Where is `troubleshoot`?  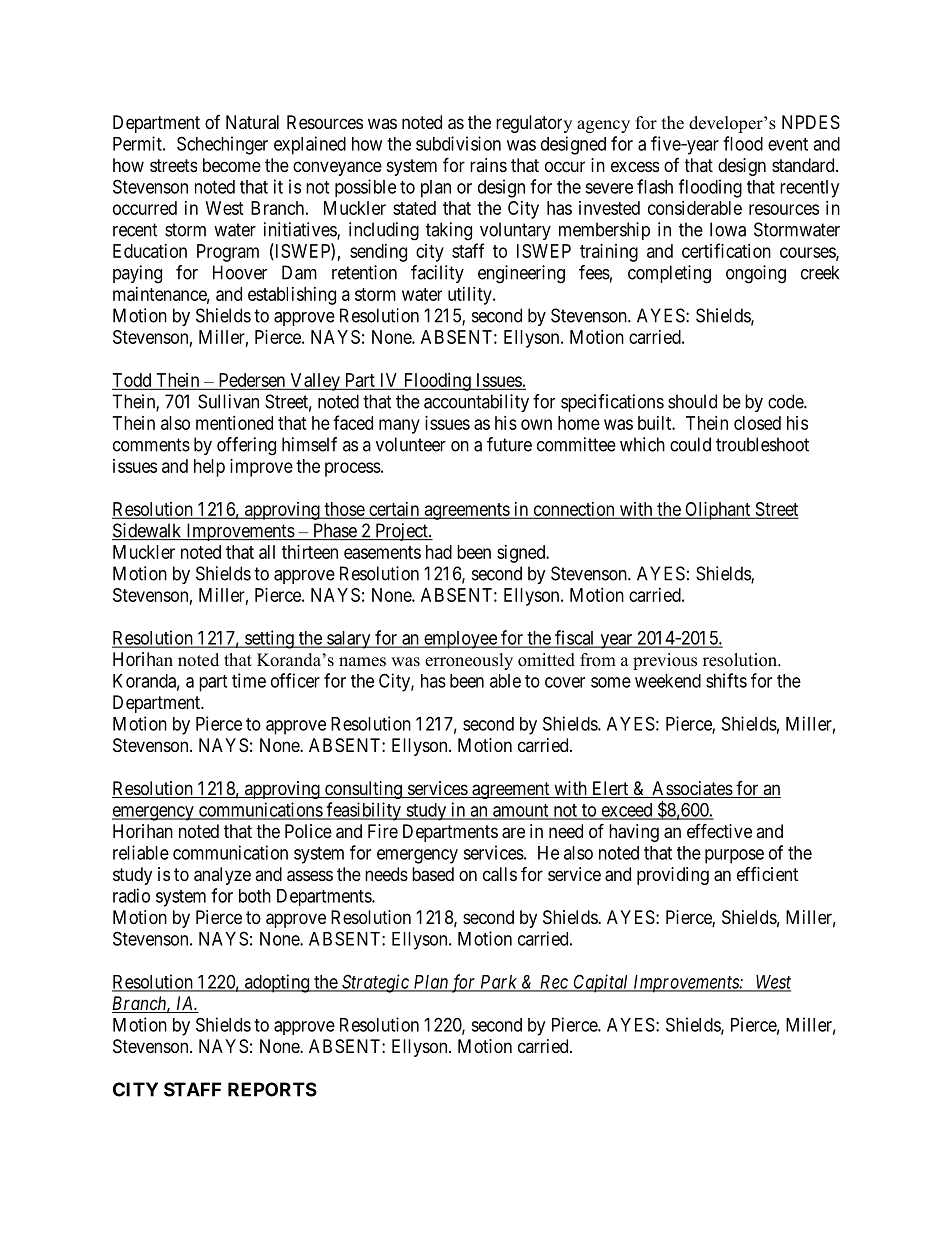 troubleshoot is located at coordinates (762, 444).
